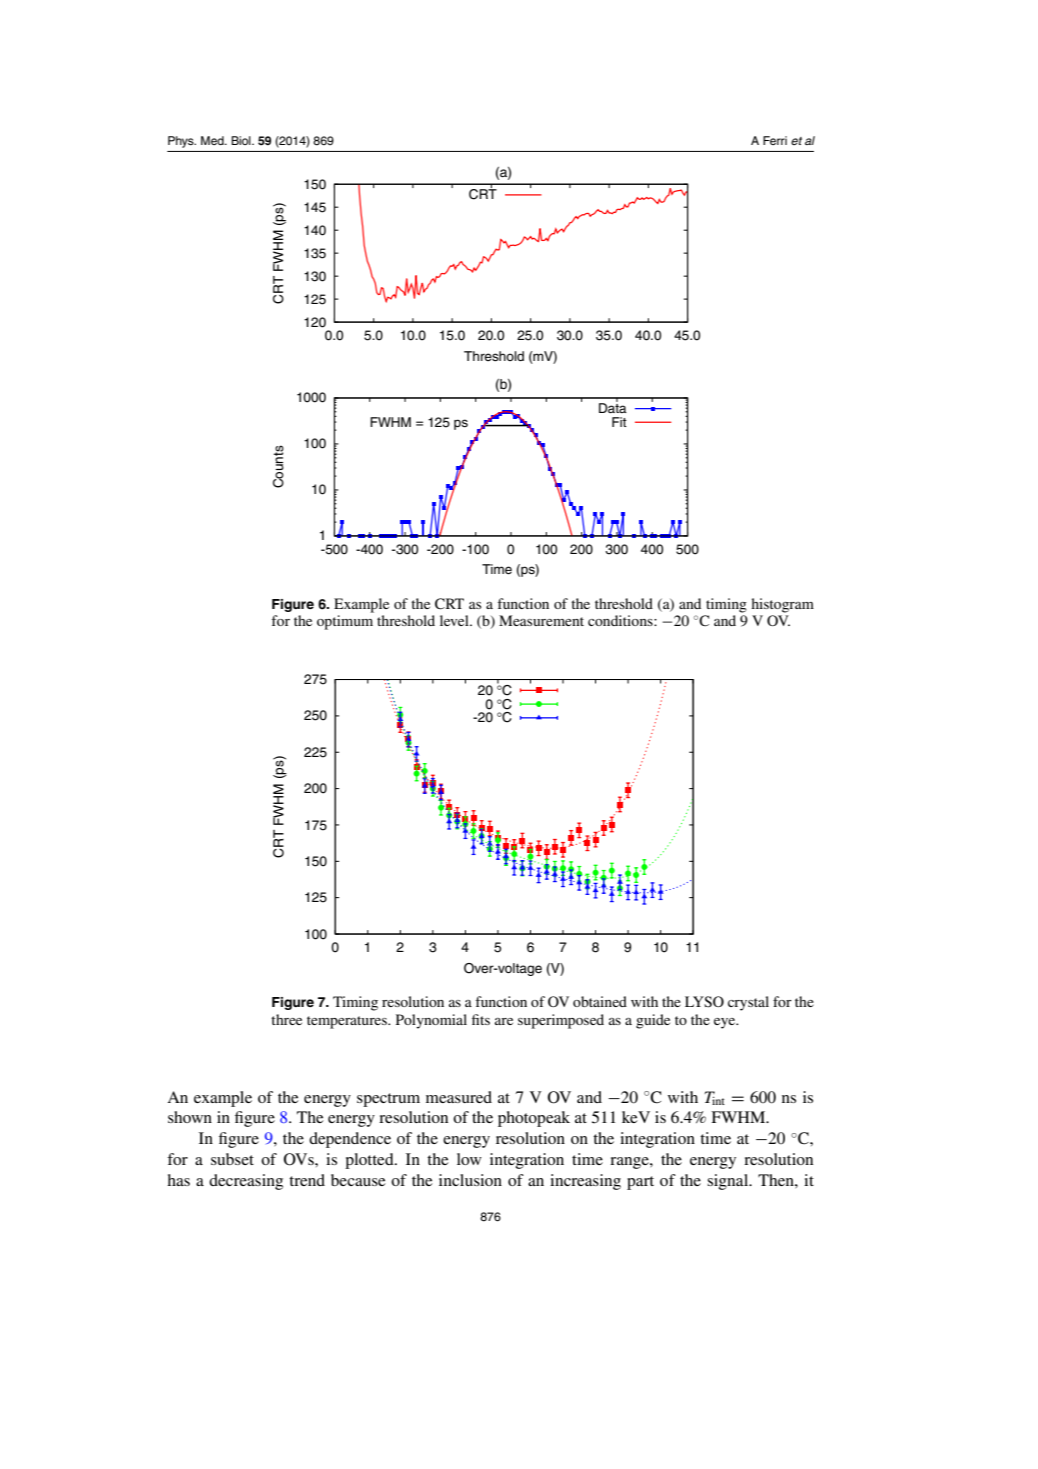 The height and width of the screenshot is (1469, 1038). I want to click on signal, so click(729, 1182).
